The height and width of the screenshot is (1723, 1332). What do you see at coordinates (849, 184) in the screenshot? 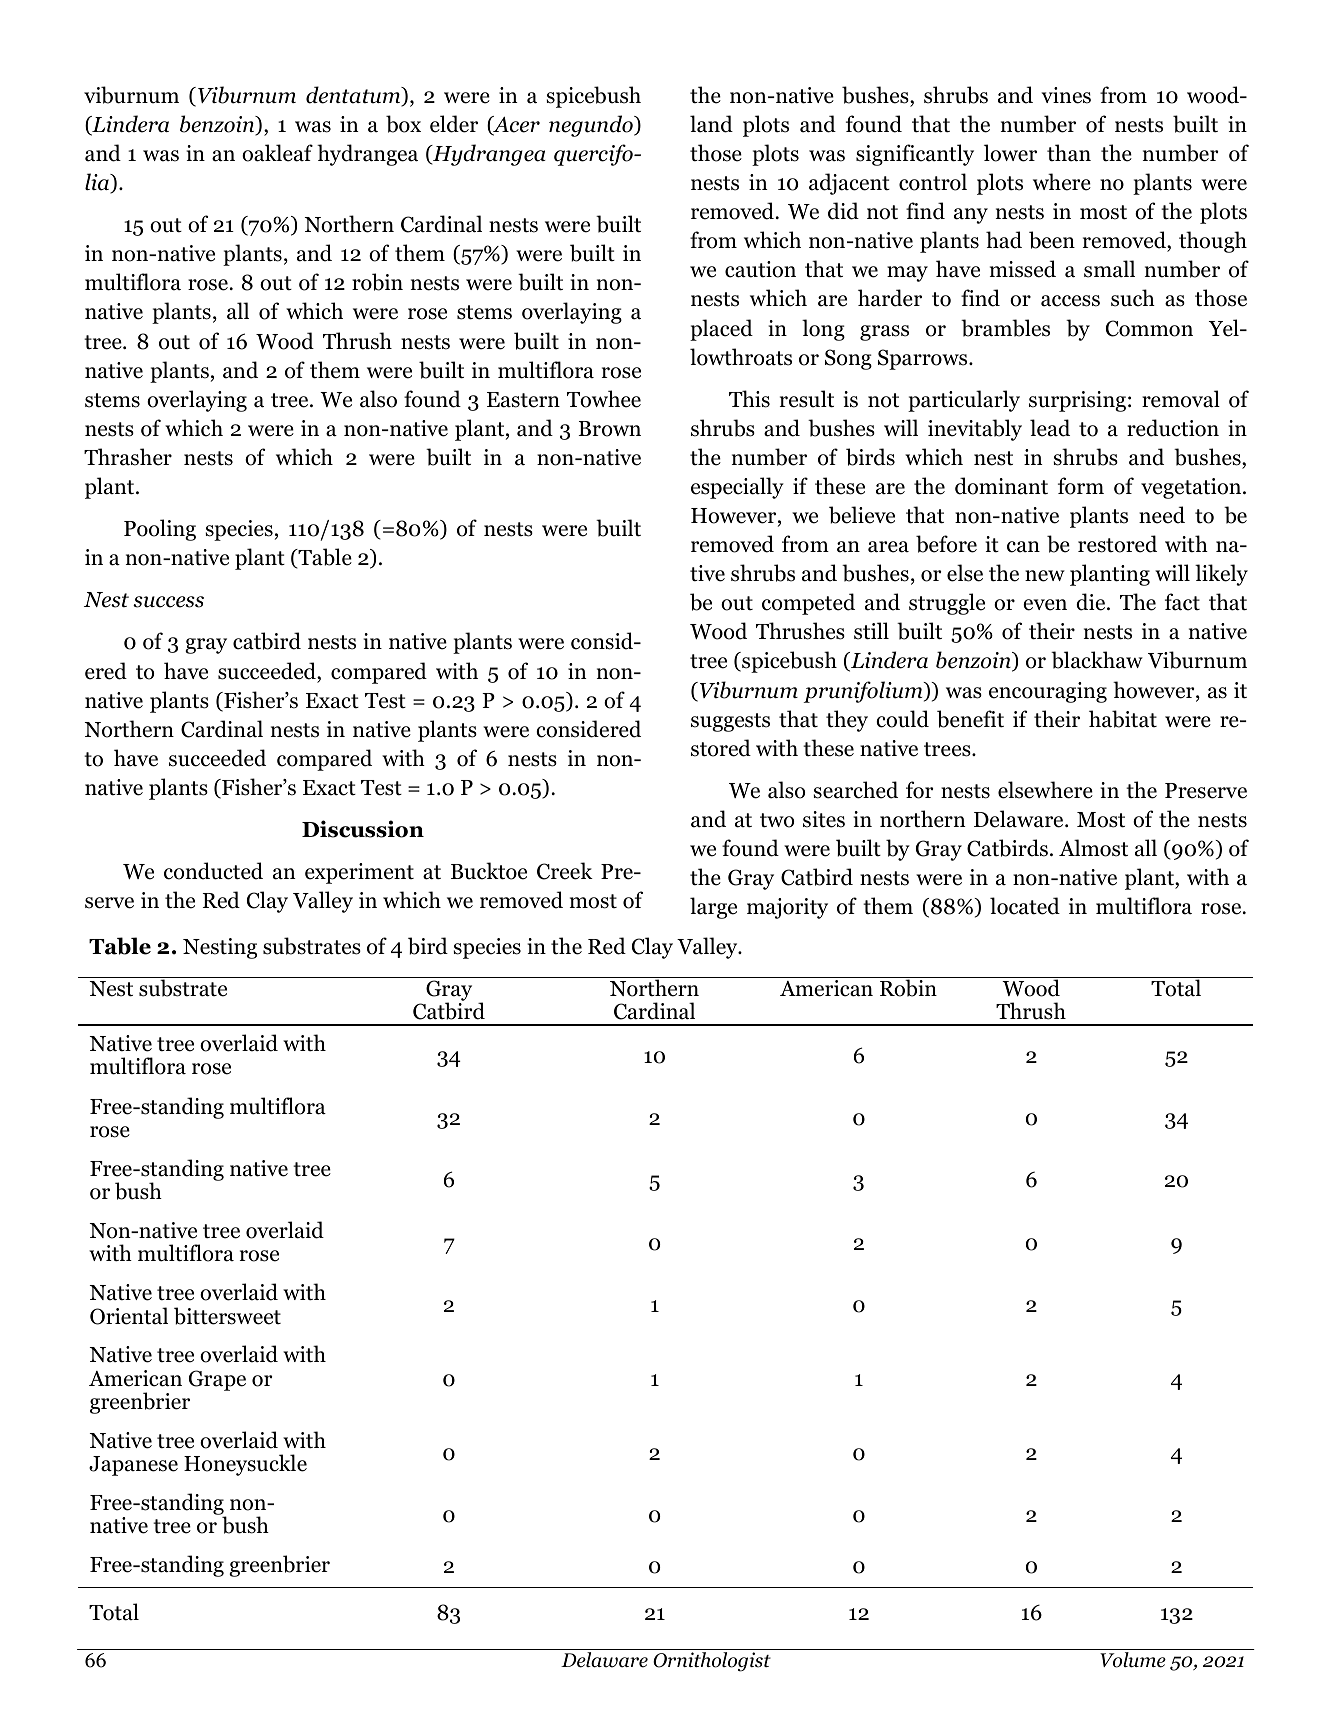
I see `adjacent` at bounding box center [849, 184].
